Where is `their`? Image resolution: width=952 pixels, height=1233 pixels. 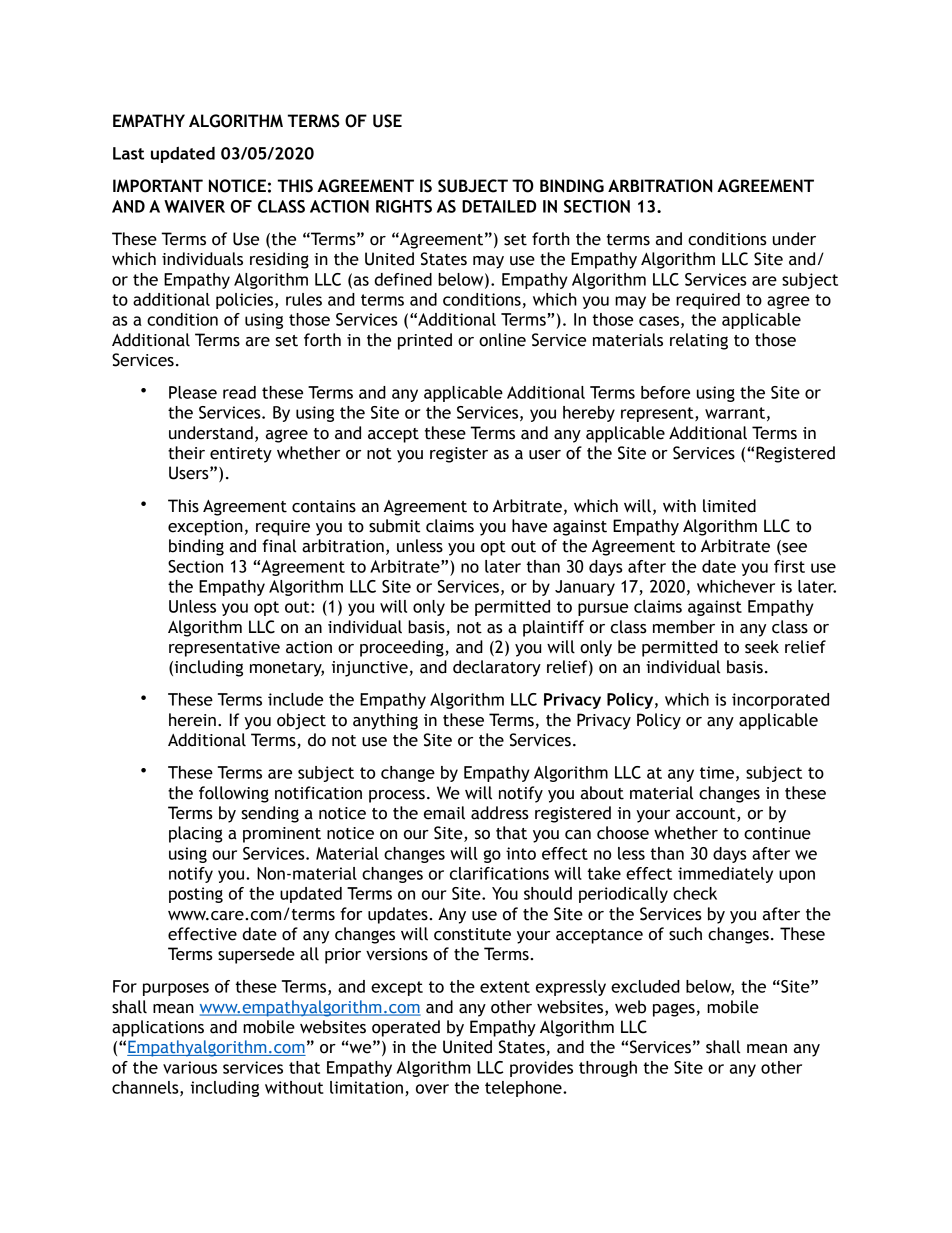
their is located at coordinates (186, 453).
